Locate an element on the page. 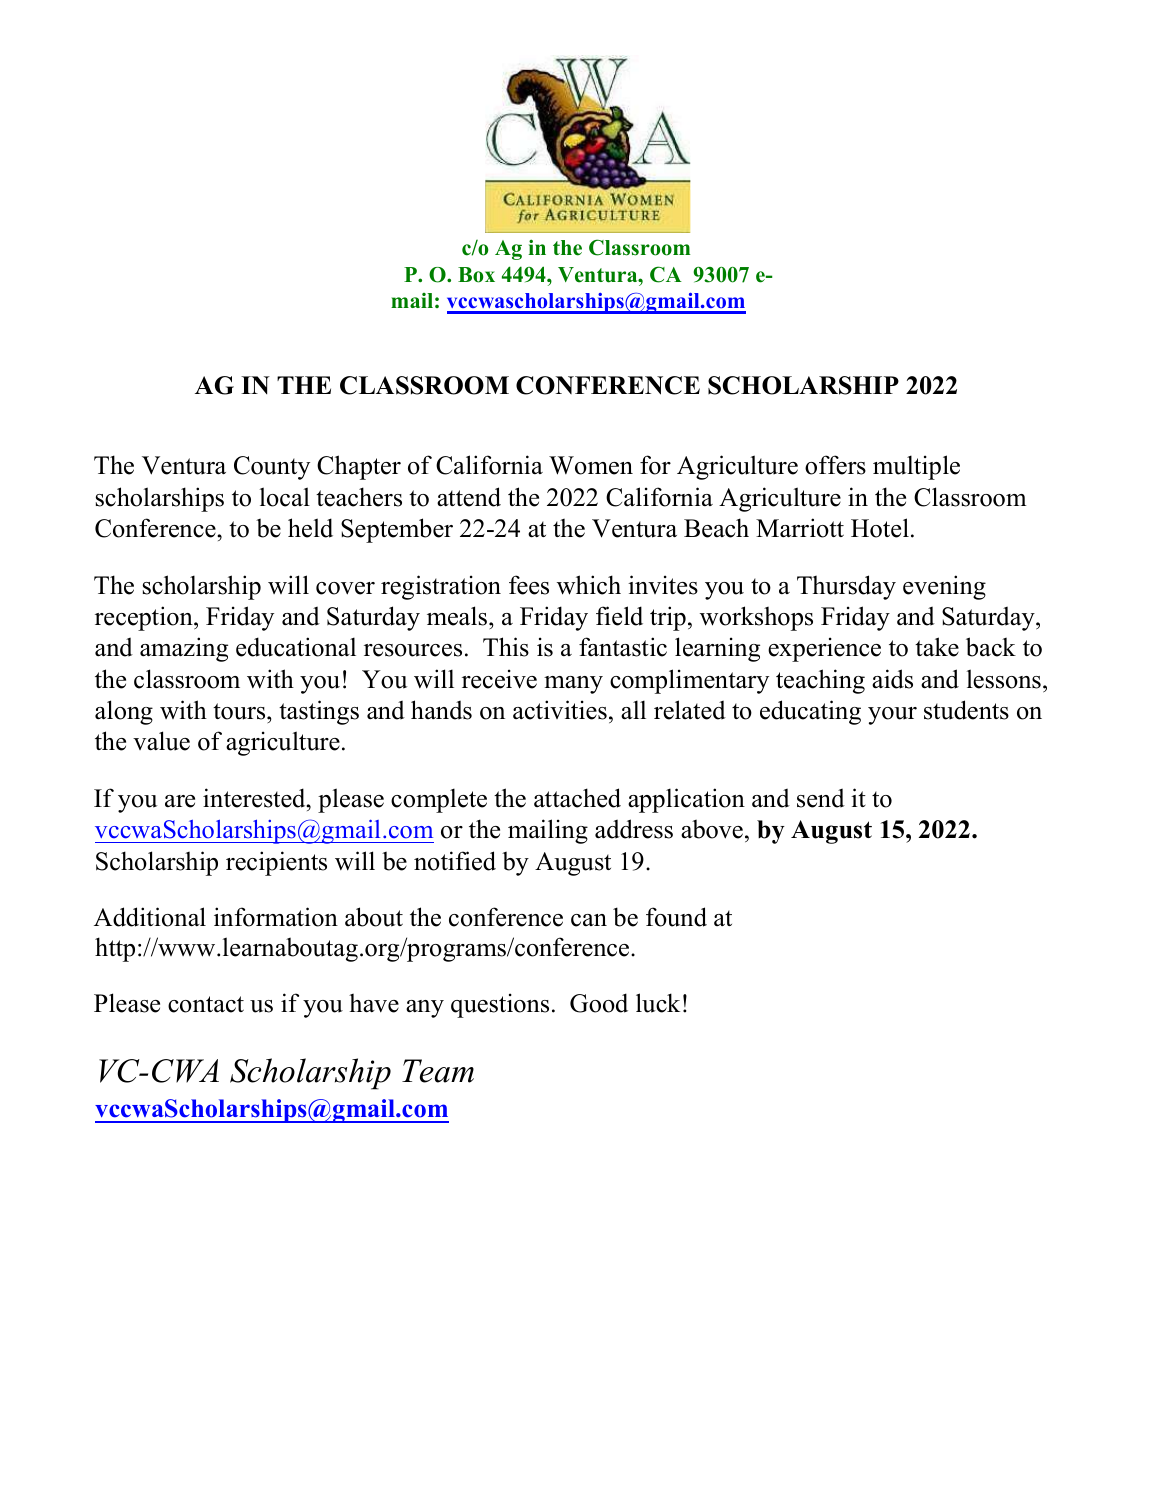 This page has height=1493, width=1154. County is located at coordinates (272, 468).
